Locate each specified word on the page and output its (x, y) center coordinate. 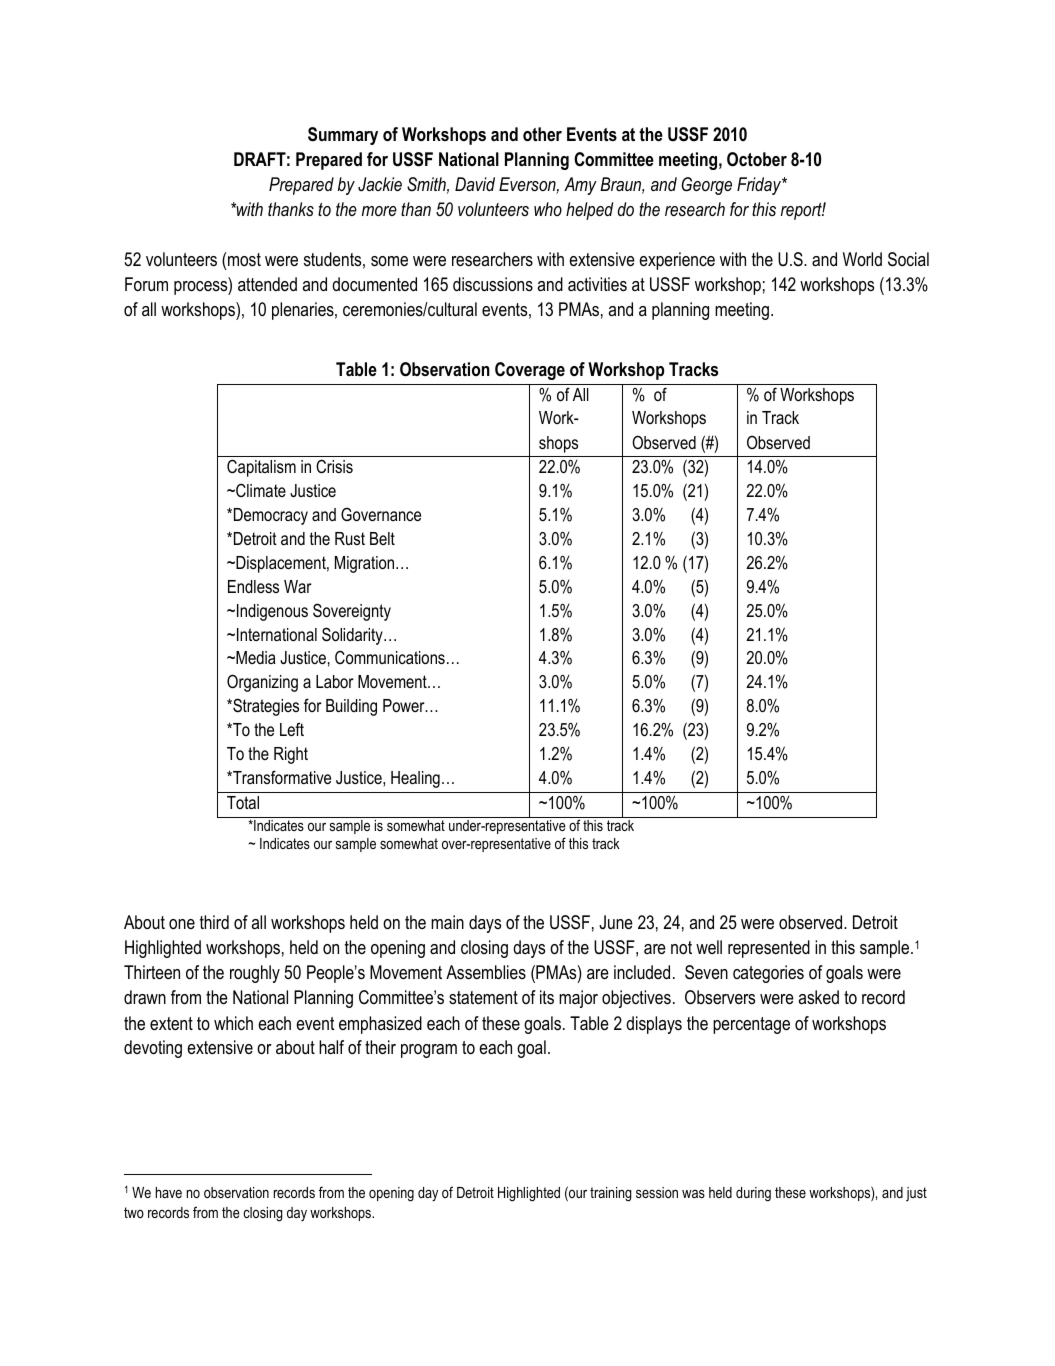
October (757, 159)
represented (769, 949)
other (542, 134)
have (169, 1192)
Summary (343, 136)
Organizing (262, 683)
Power (405, 705)
